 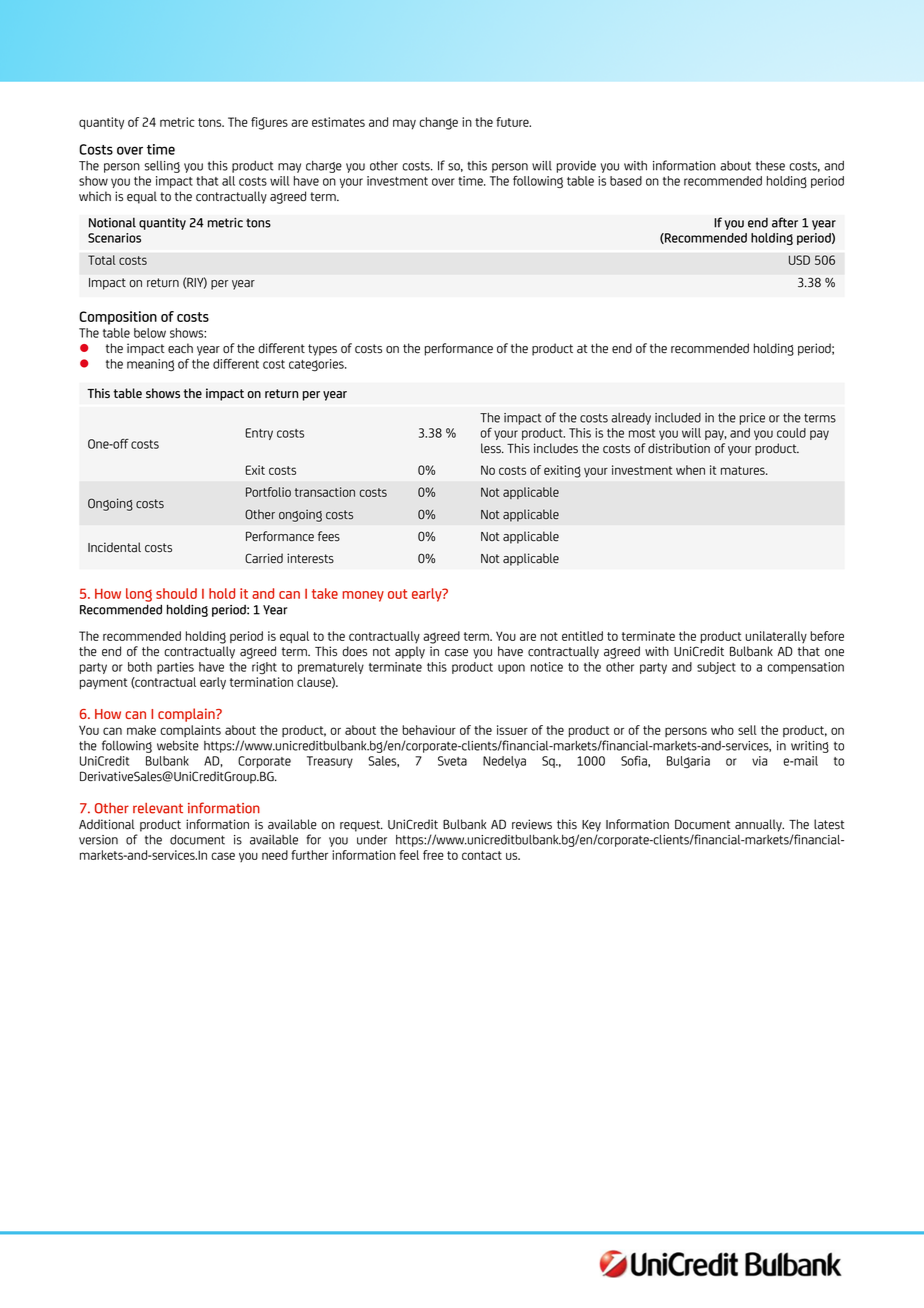 What do you see at coordinates (776, 637) in the screenshot?
I see `unilaterally` at bounding box center [776, 637].
